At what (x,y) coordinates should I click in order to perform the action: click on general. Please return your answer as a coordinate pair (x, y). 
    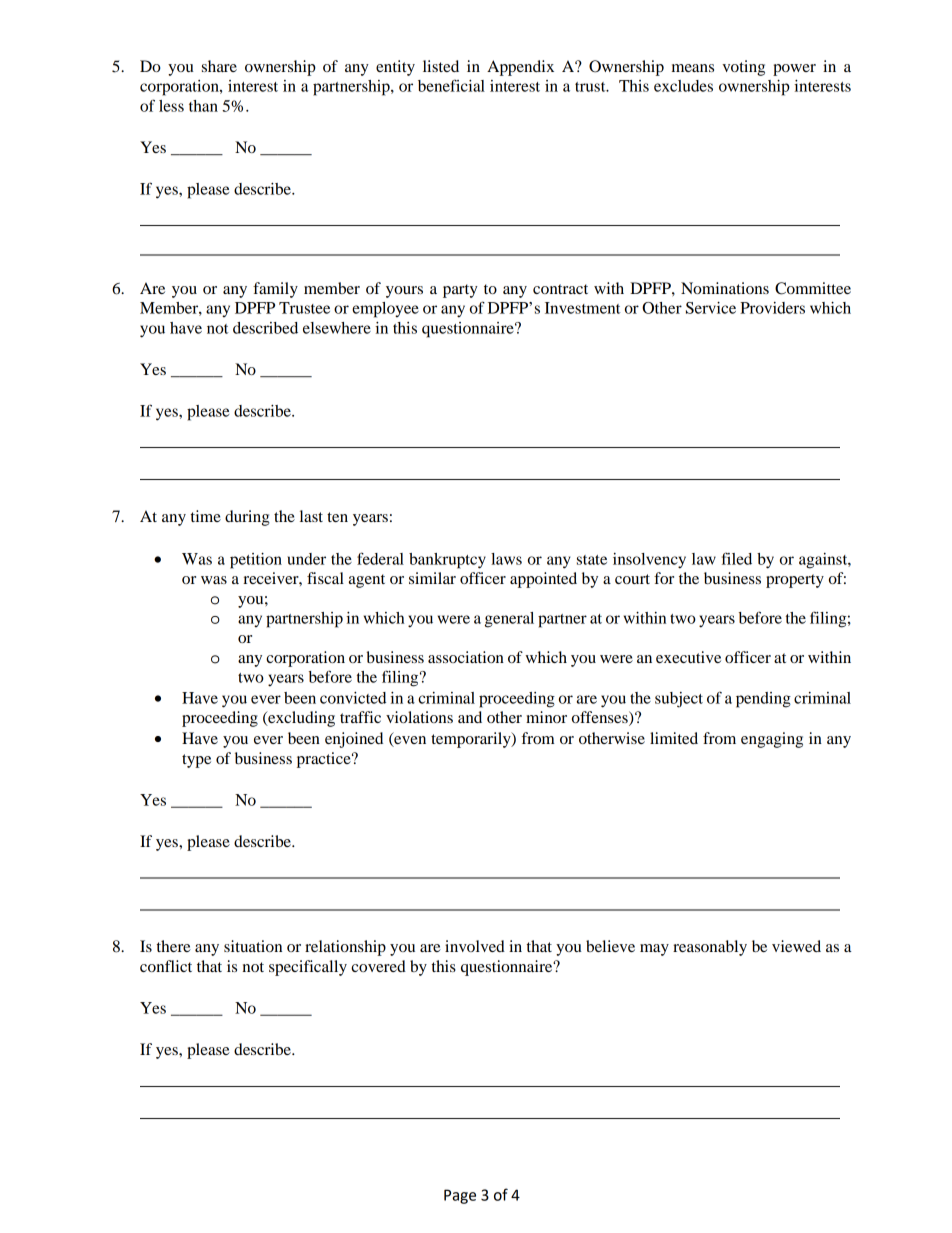
    Looking at the image, I should click on (509, 620).
